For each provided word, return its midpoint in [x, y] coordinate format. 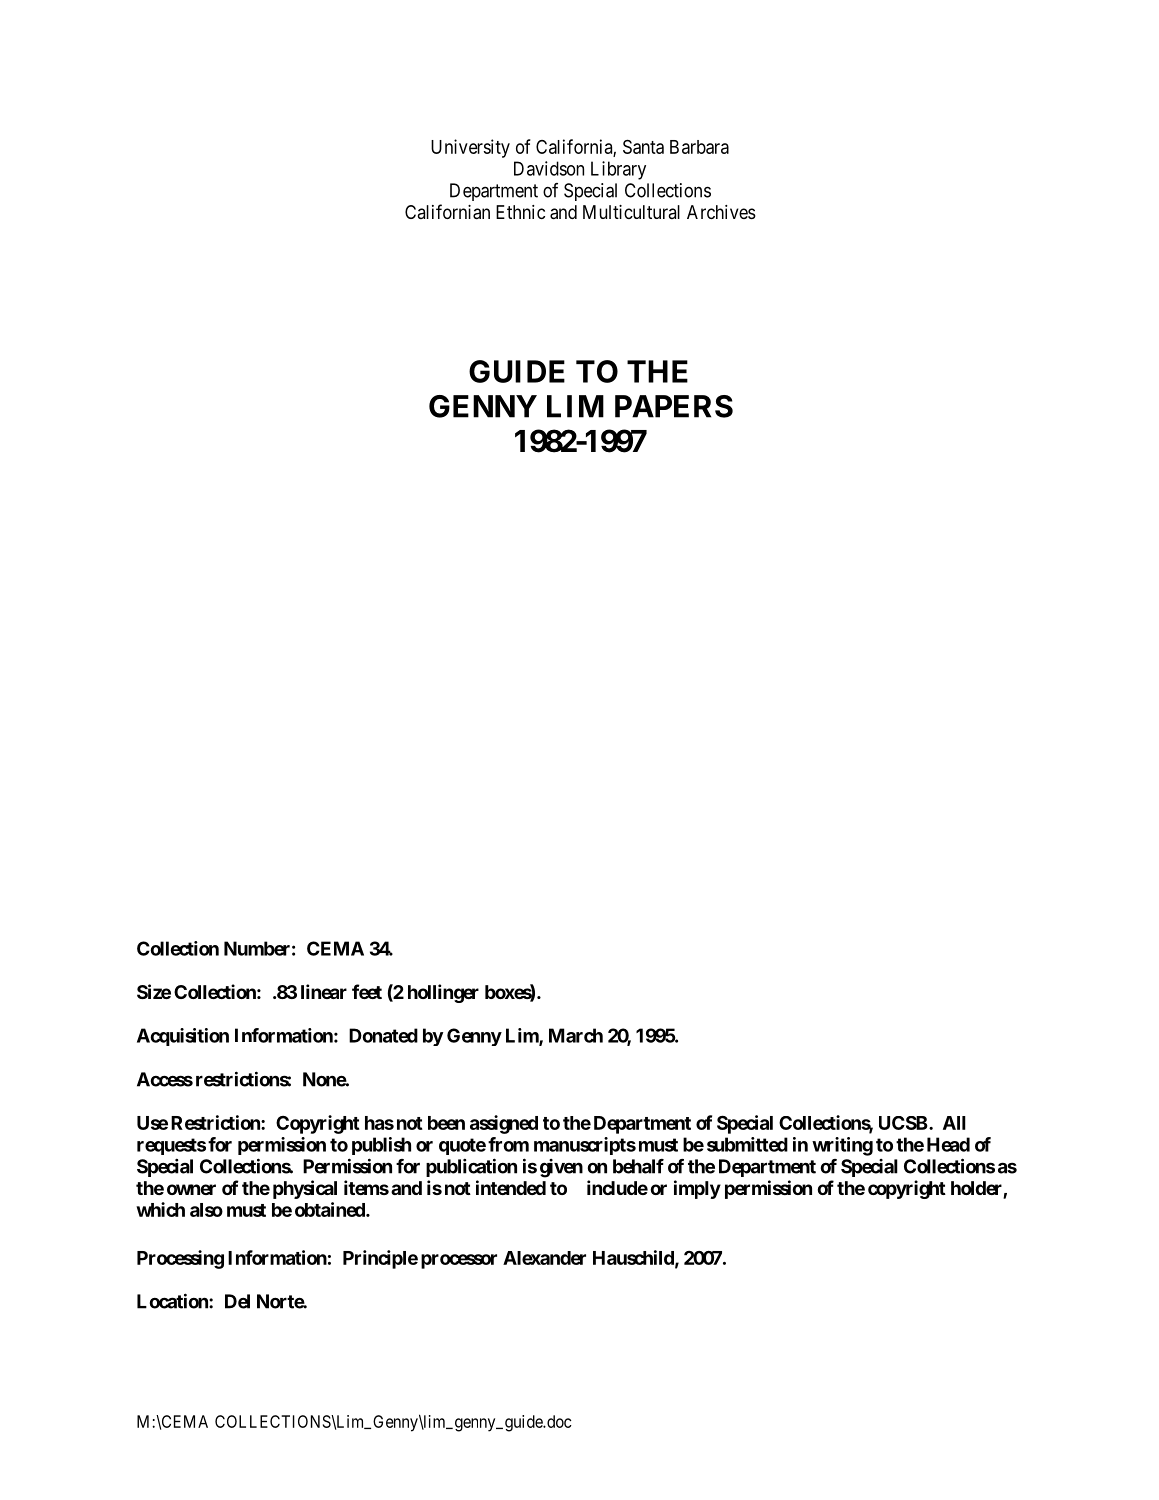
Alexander [544, 1258]
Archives [721, 212]
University [470, 148]
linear [324, 991]
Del [237, 1301]
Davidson [549, 168]
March [576, 1035]
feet [367, 991]
